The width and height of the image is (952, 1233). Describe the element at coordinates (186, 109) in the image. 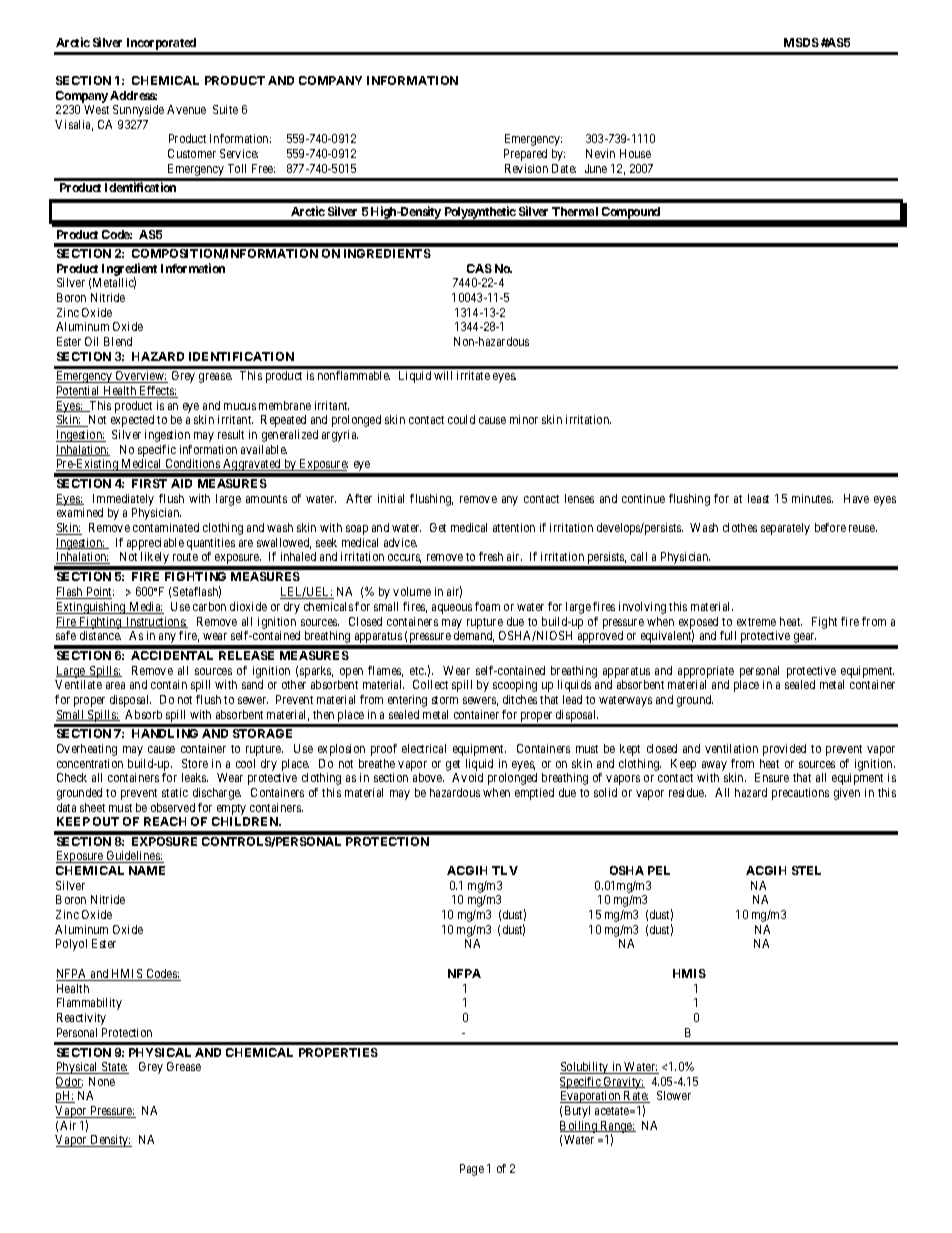

I see `Avenue` at that location.
